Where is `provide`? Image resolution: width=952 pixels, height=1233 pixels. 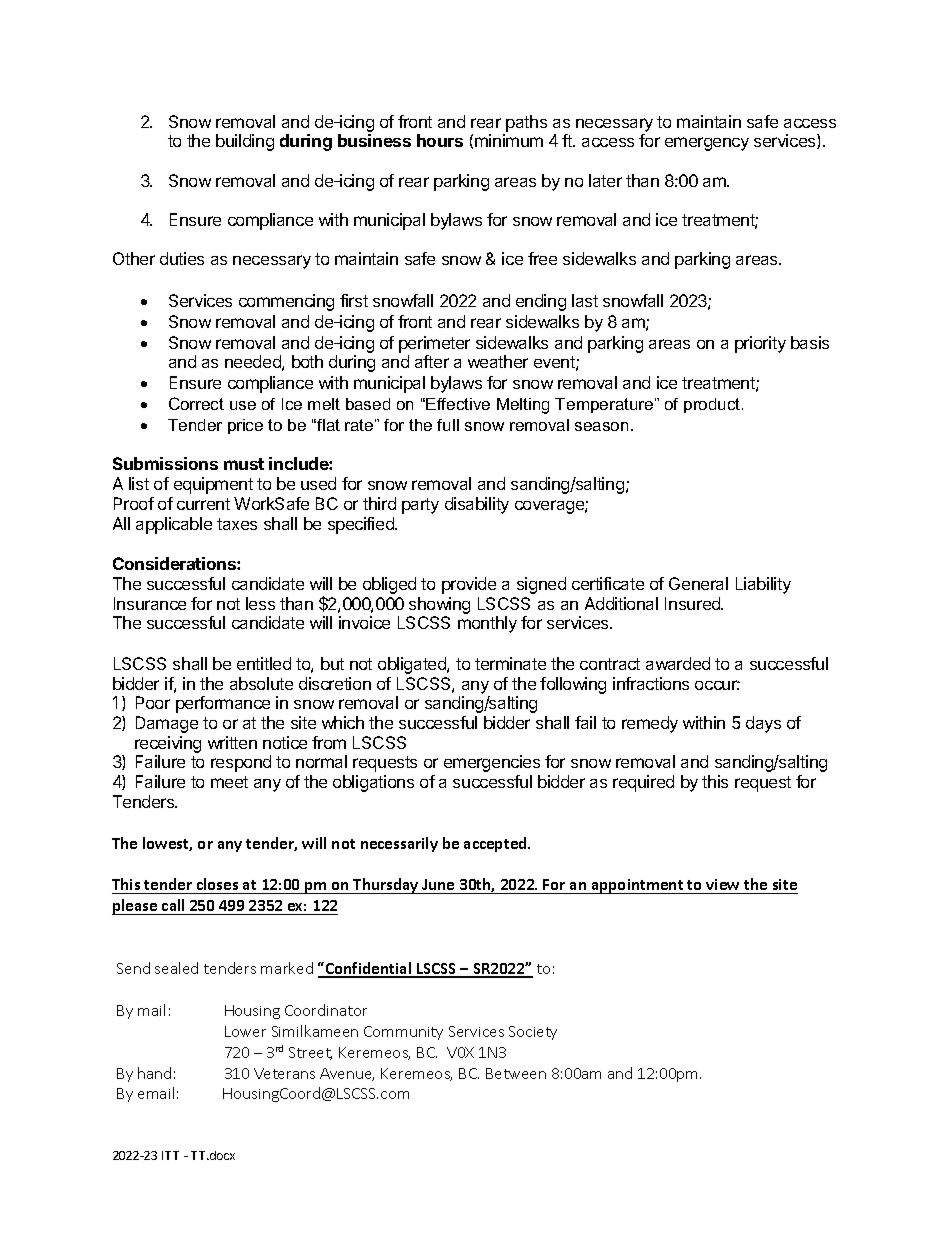
provide is located at coordinates (469, 585).
